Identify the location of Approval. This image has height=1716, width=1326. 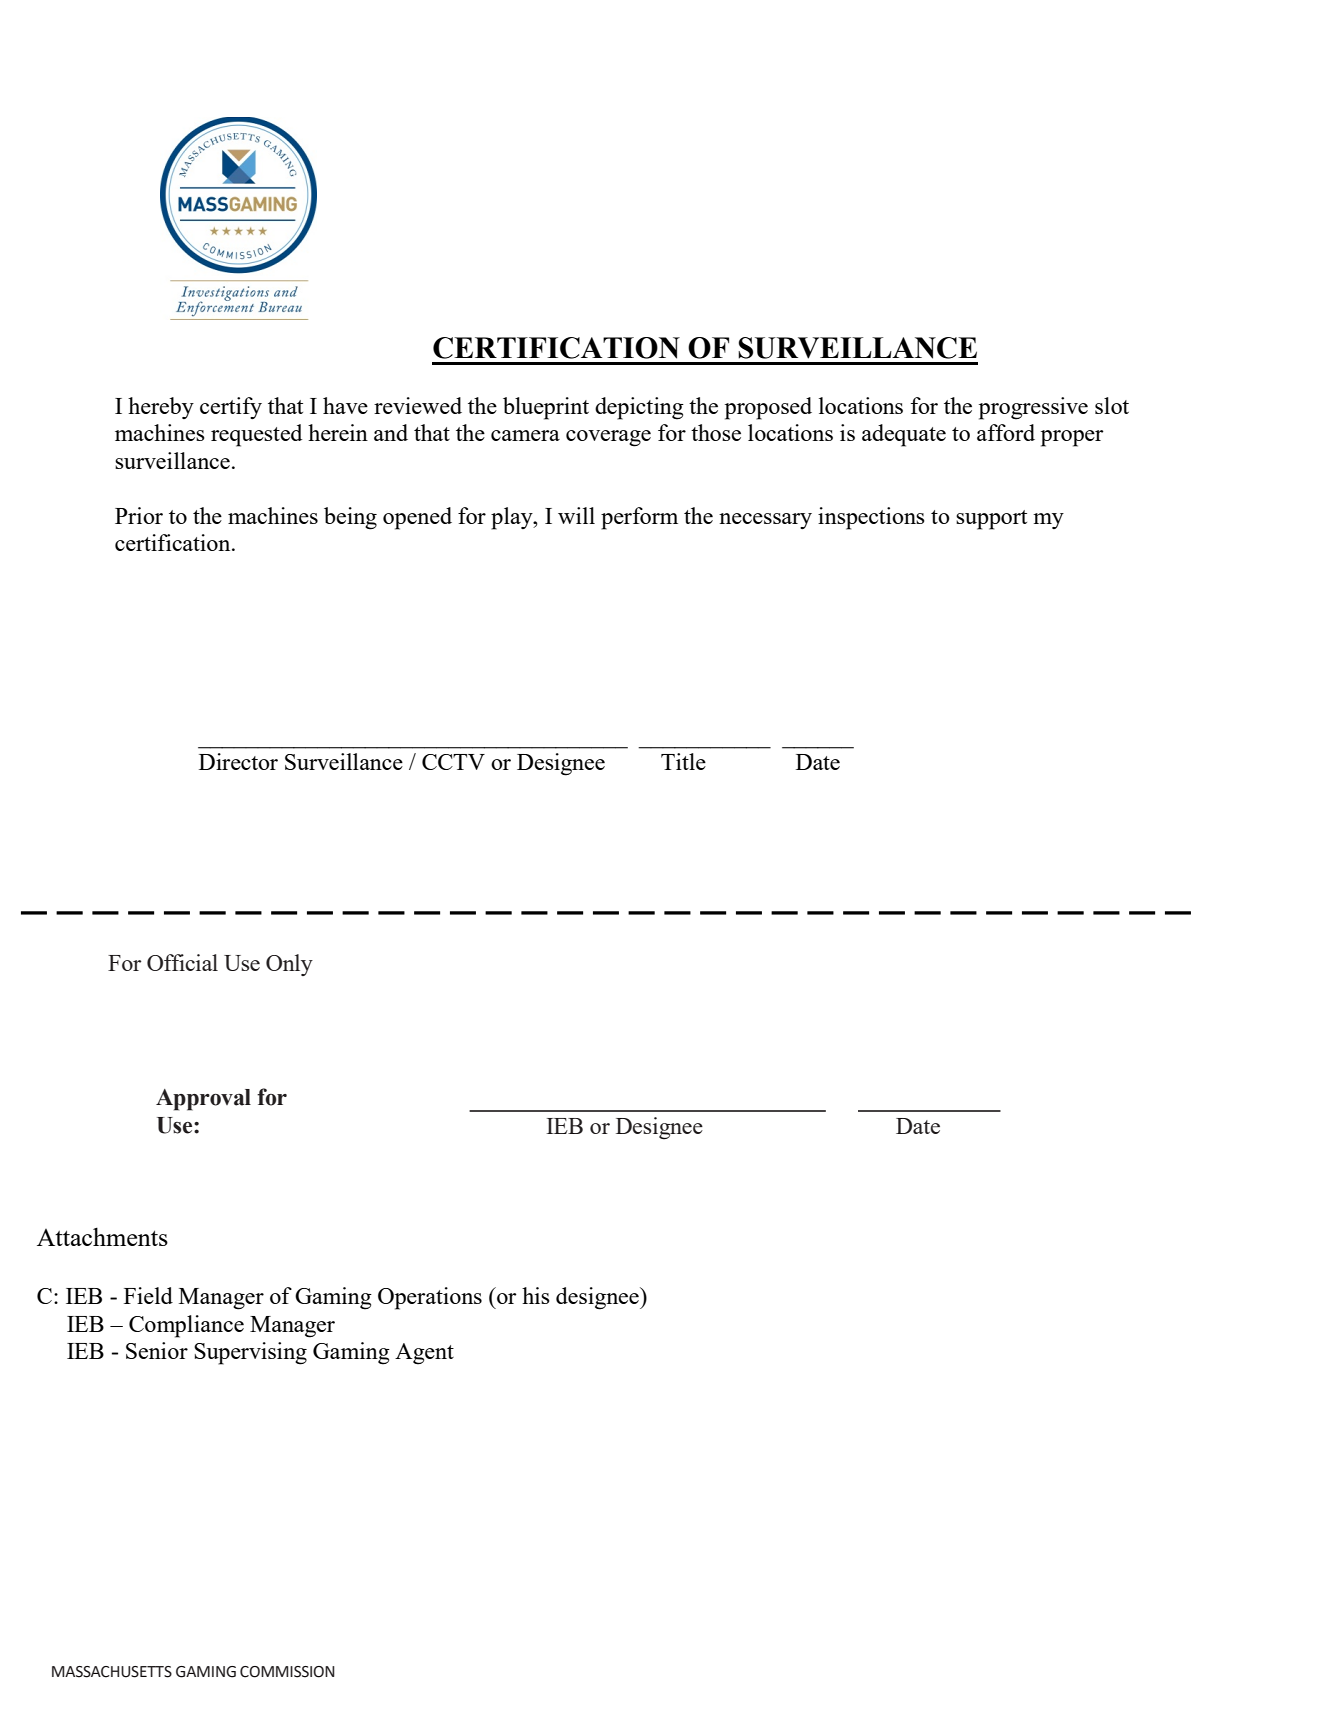
(203, 1100).
